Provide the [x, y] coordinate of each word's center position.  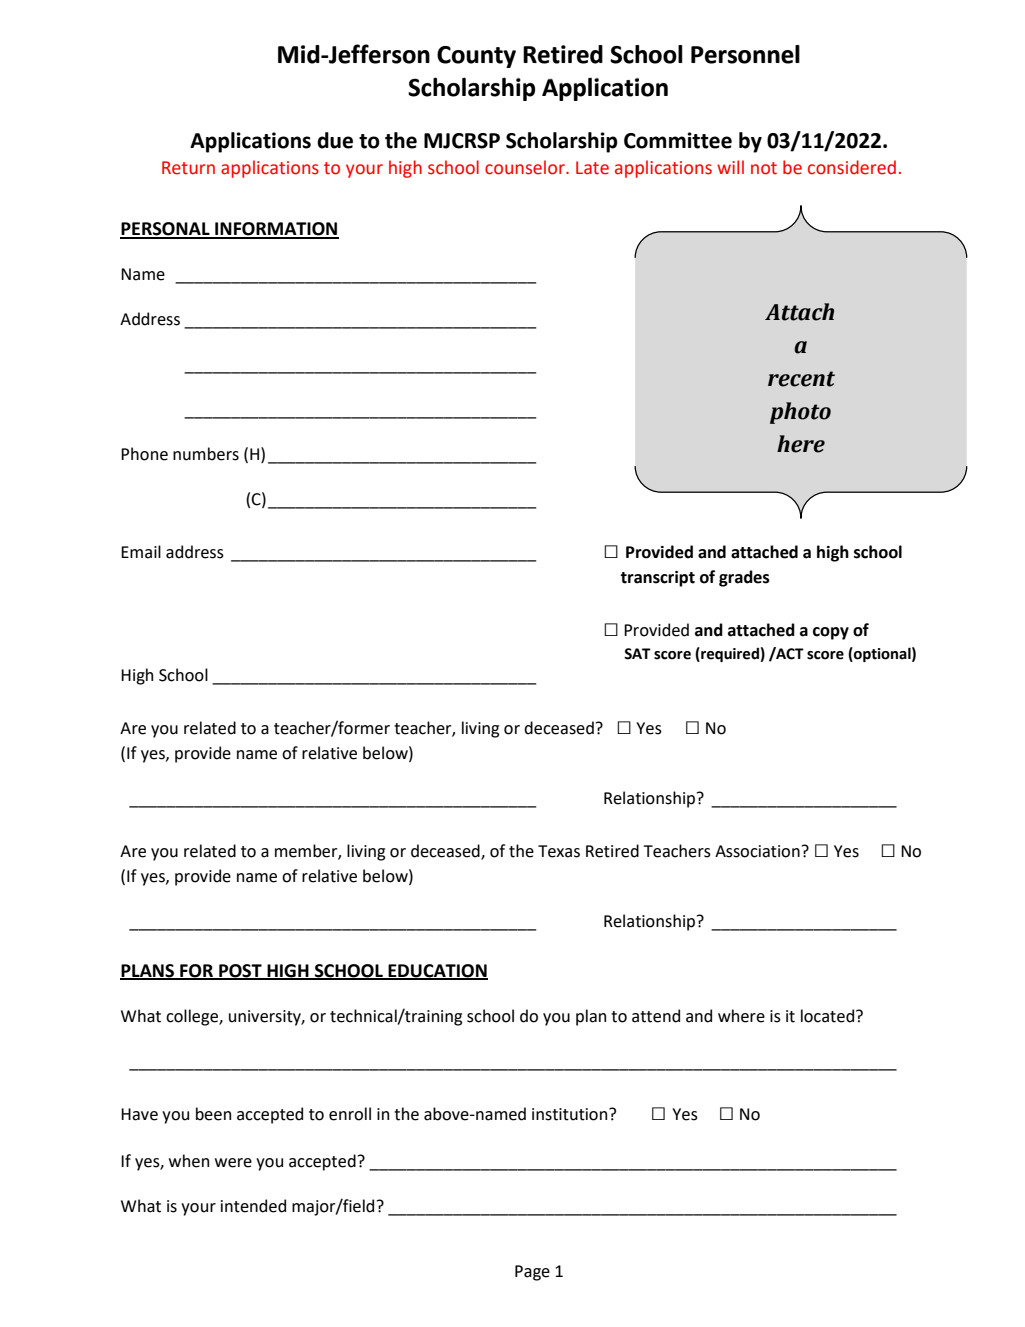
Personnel [745, 54]
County [476, 57]
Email [141, 552]
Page [532, 1273]
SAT [637, 654]
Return [188, 168]
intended [253, 1206]
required [730, 654]
